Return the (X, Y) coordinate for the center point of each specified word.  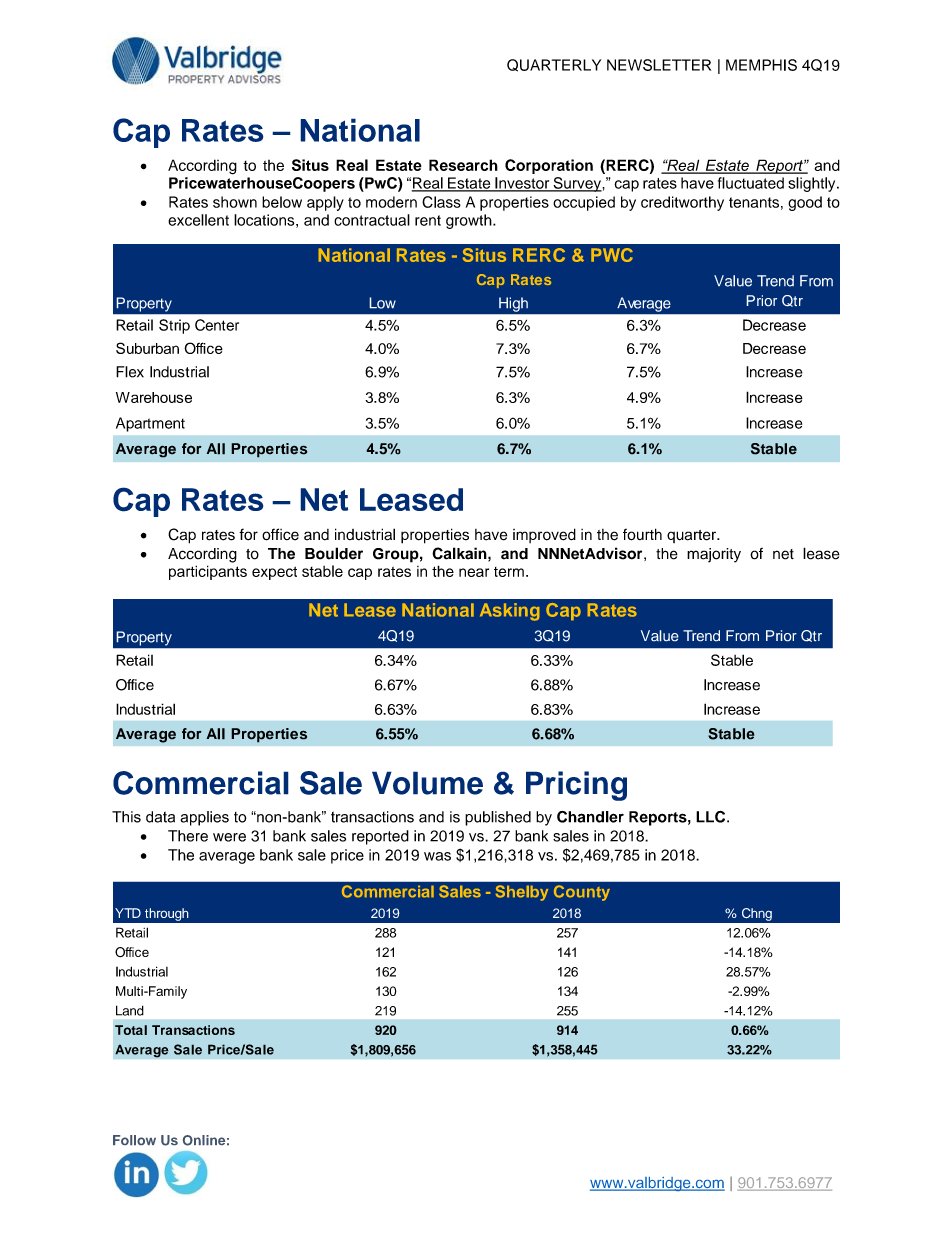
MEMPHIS (761, 65)
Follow (134, 1140)
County (582, 893)
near (474, 572)
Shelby (522, 893)
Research (463, 165)
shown (235, 202)
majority (714, 555)
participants (208, 572)
